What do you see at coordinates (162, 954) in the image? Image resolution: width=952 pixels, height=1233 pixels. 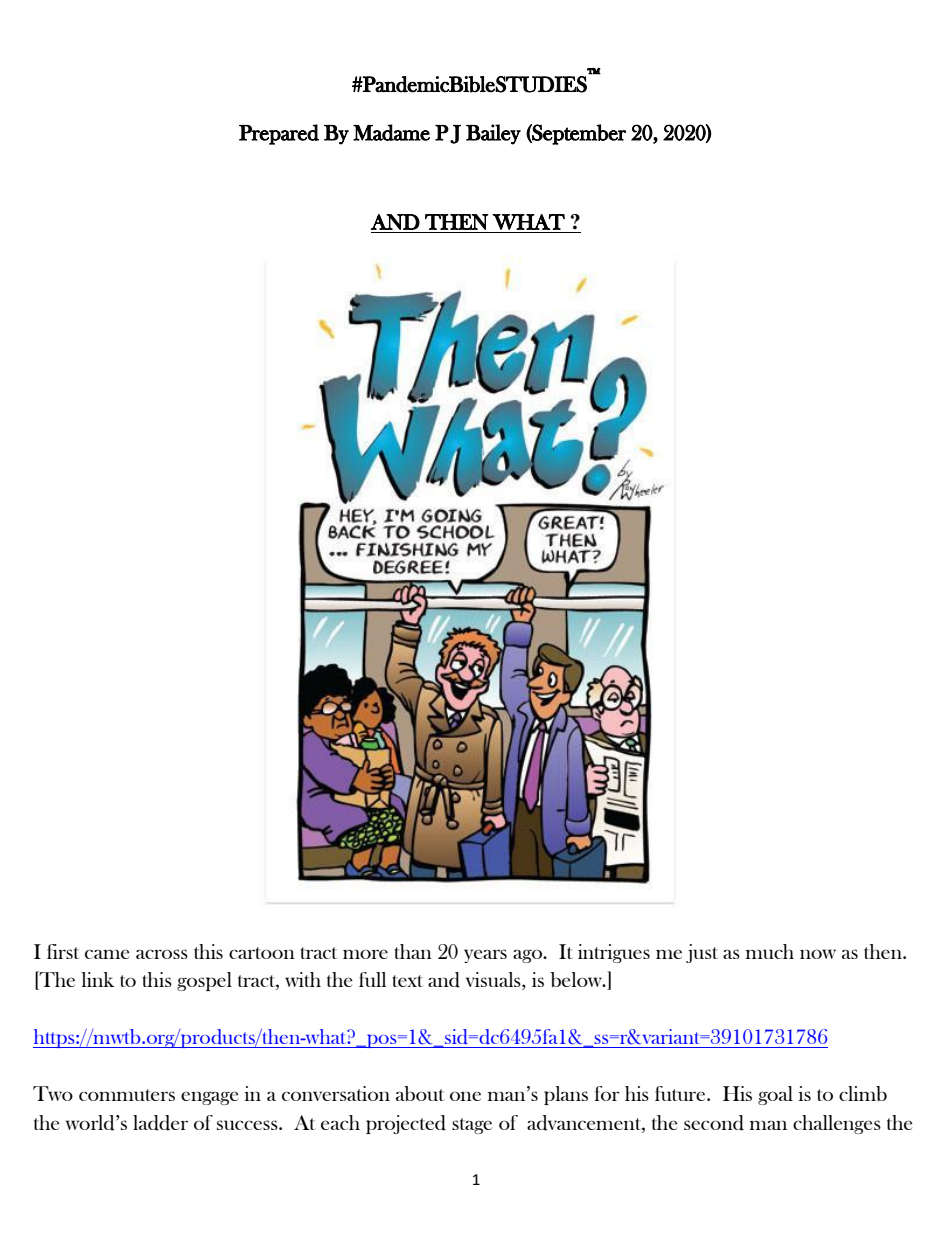 I see `across` at bounding box center [162, 954].
